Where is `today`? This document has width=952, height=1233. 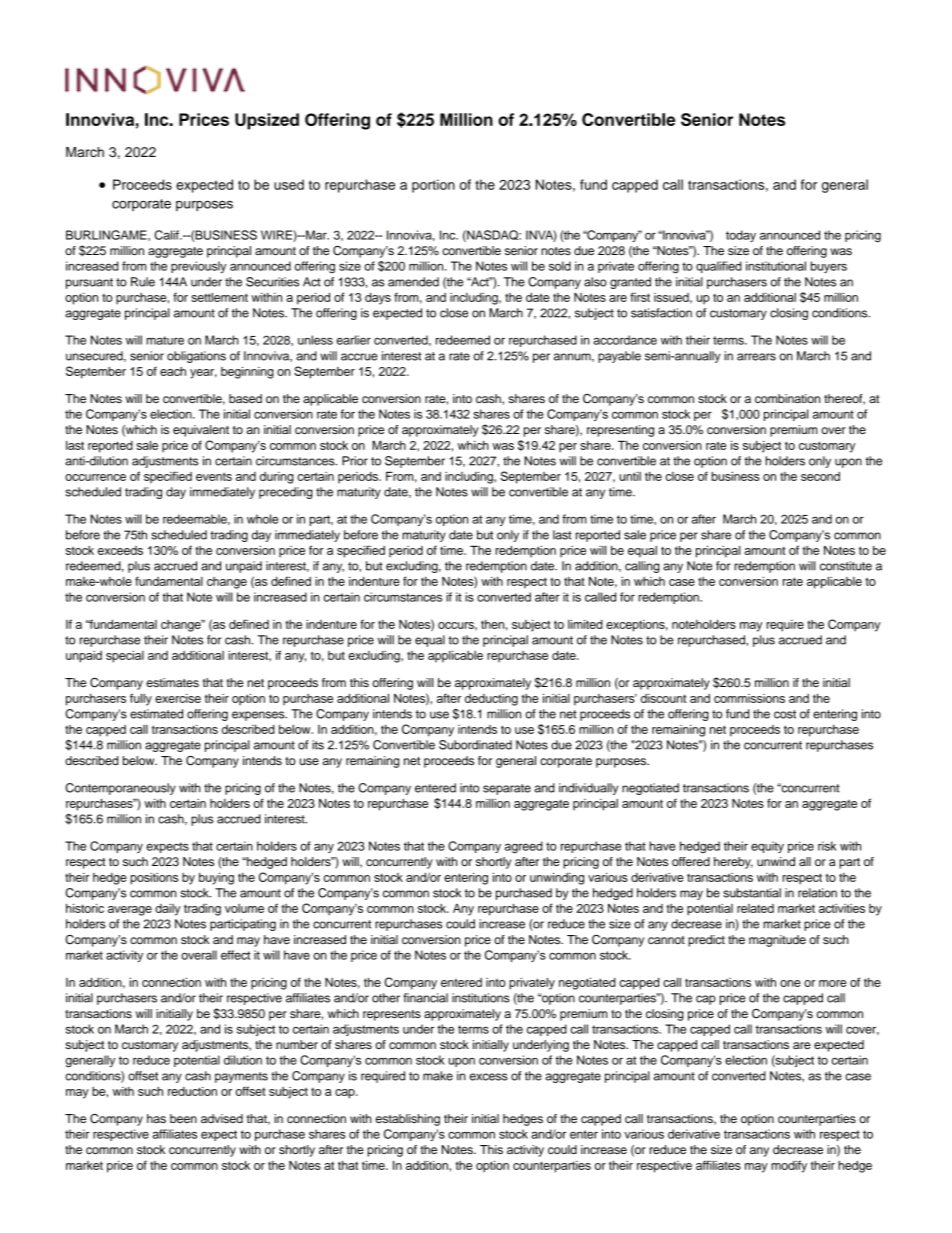
today is located at coordinates (741, 236).
